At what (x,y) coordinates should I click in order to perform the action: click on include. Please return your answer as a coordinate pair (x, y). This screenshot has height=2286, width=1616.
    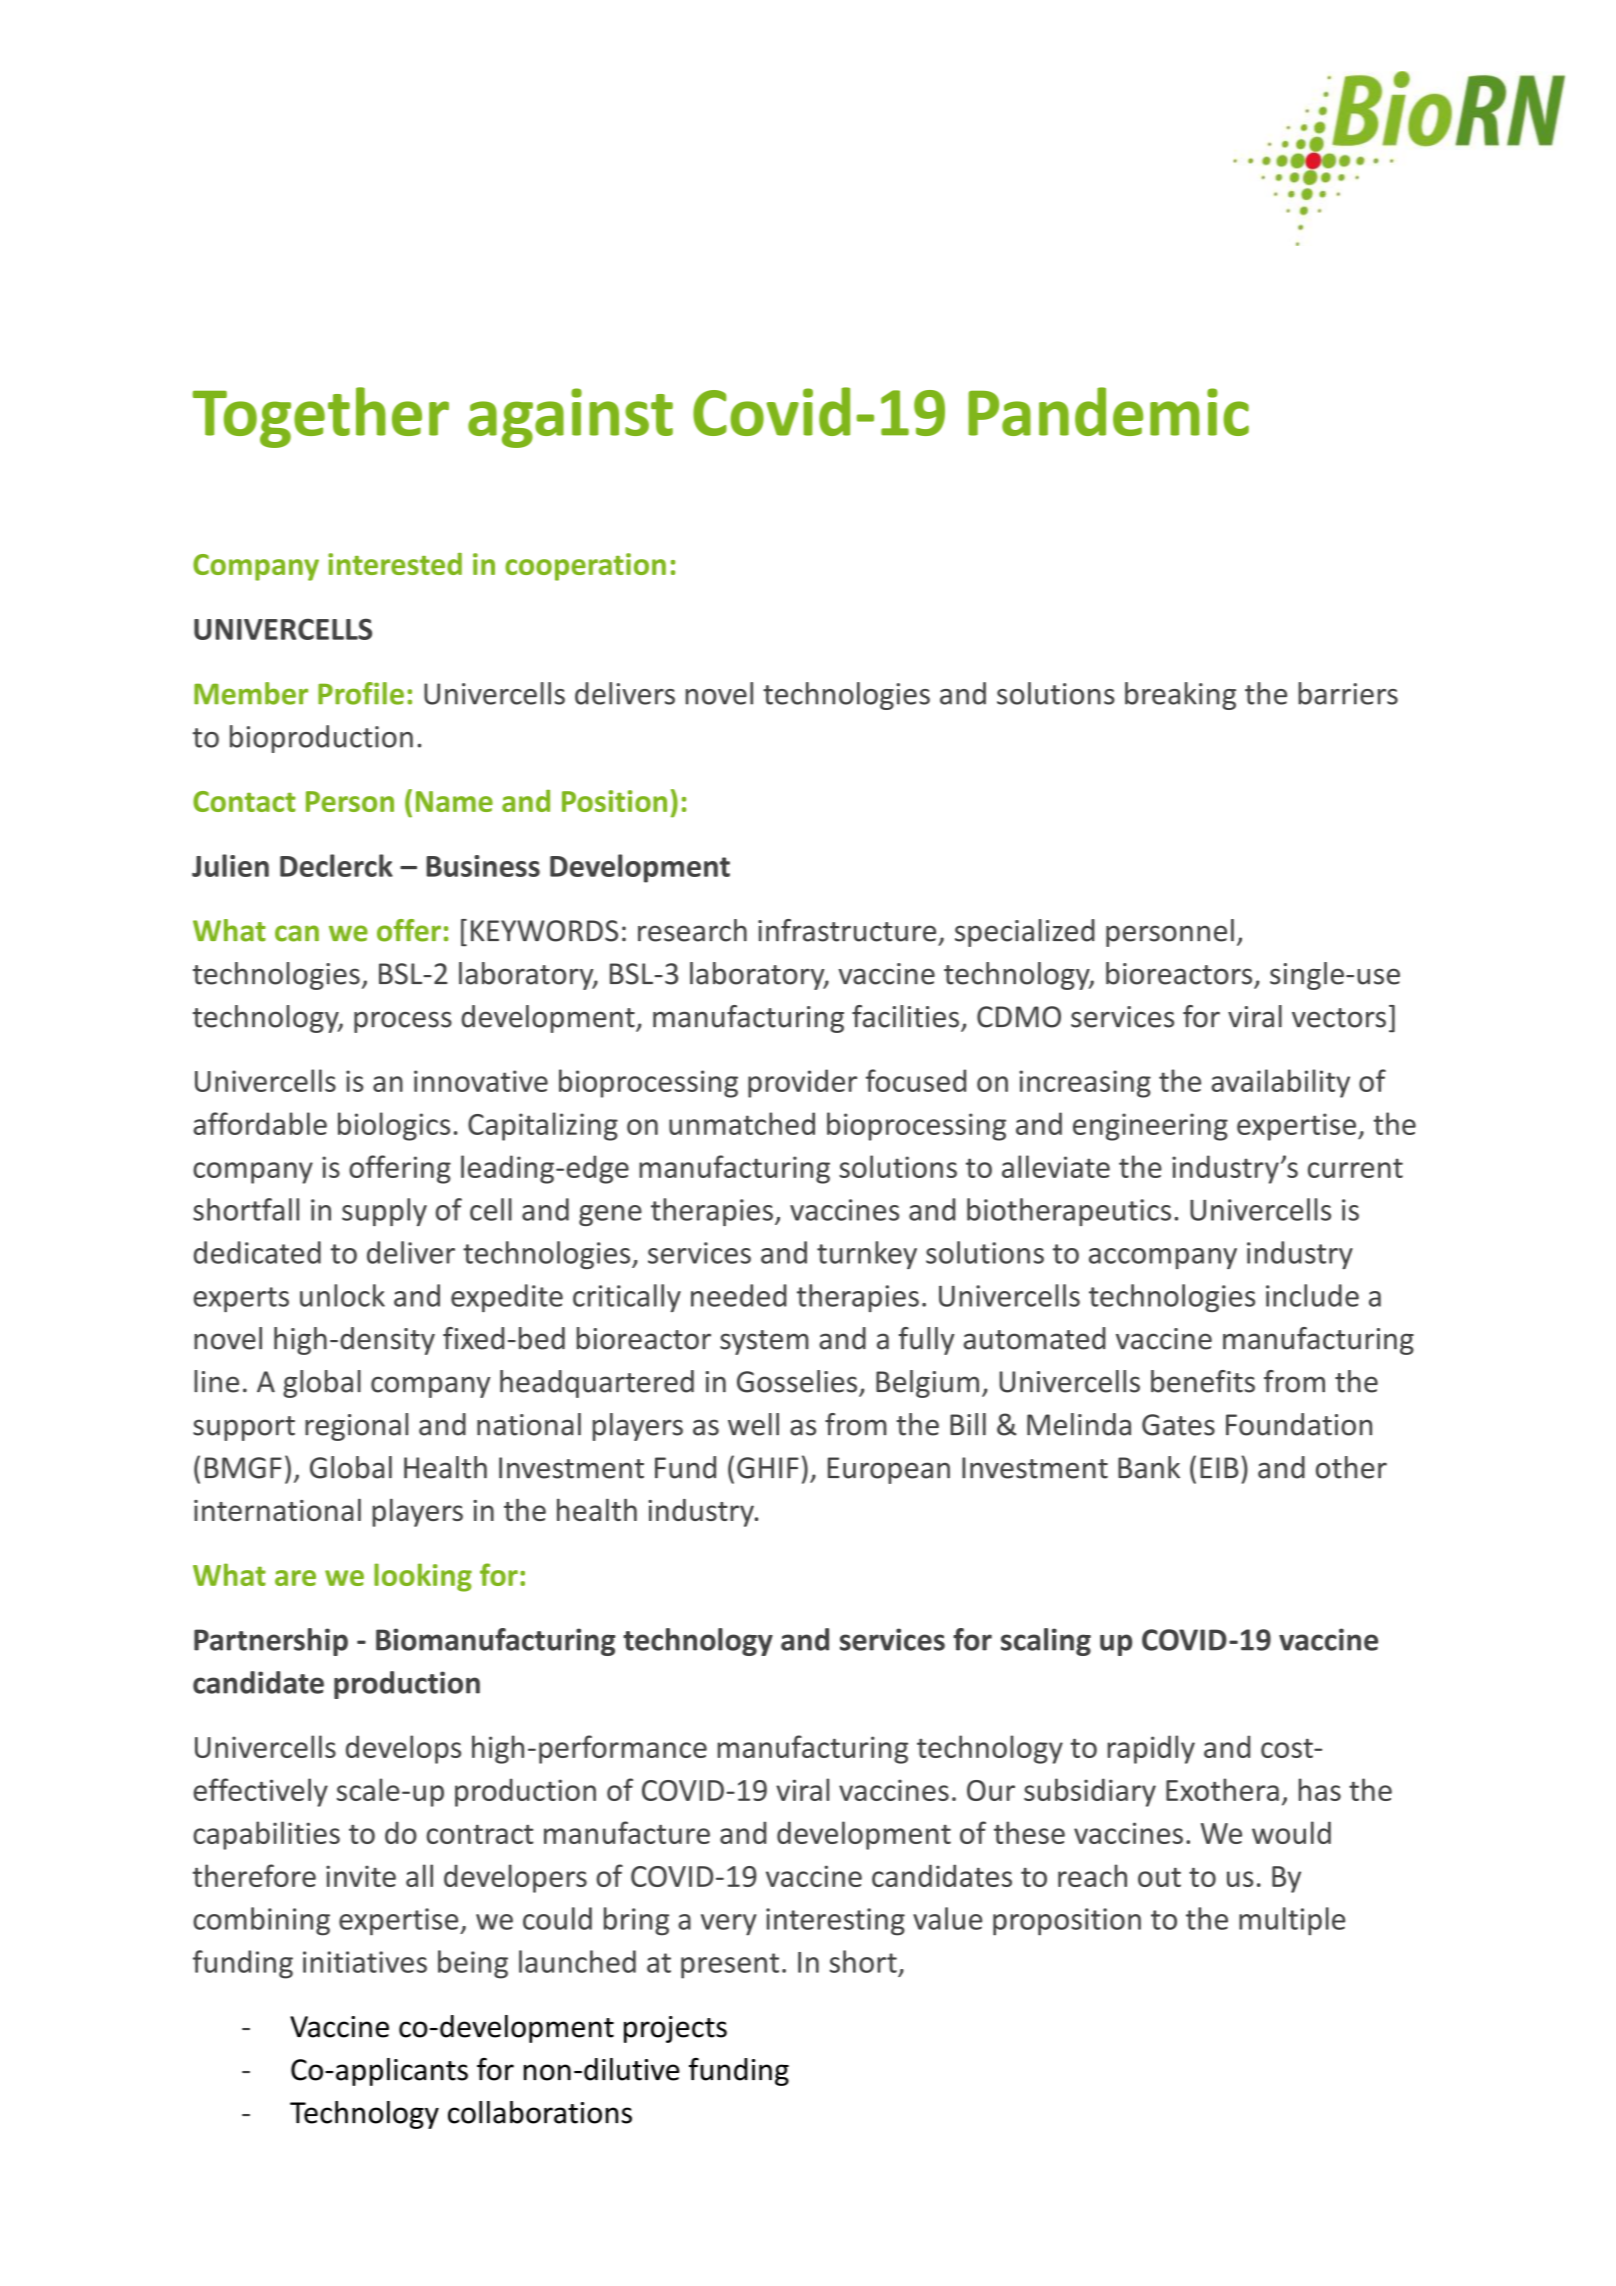
    Looking at the image, I should click on (1312, 1295).
